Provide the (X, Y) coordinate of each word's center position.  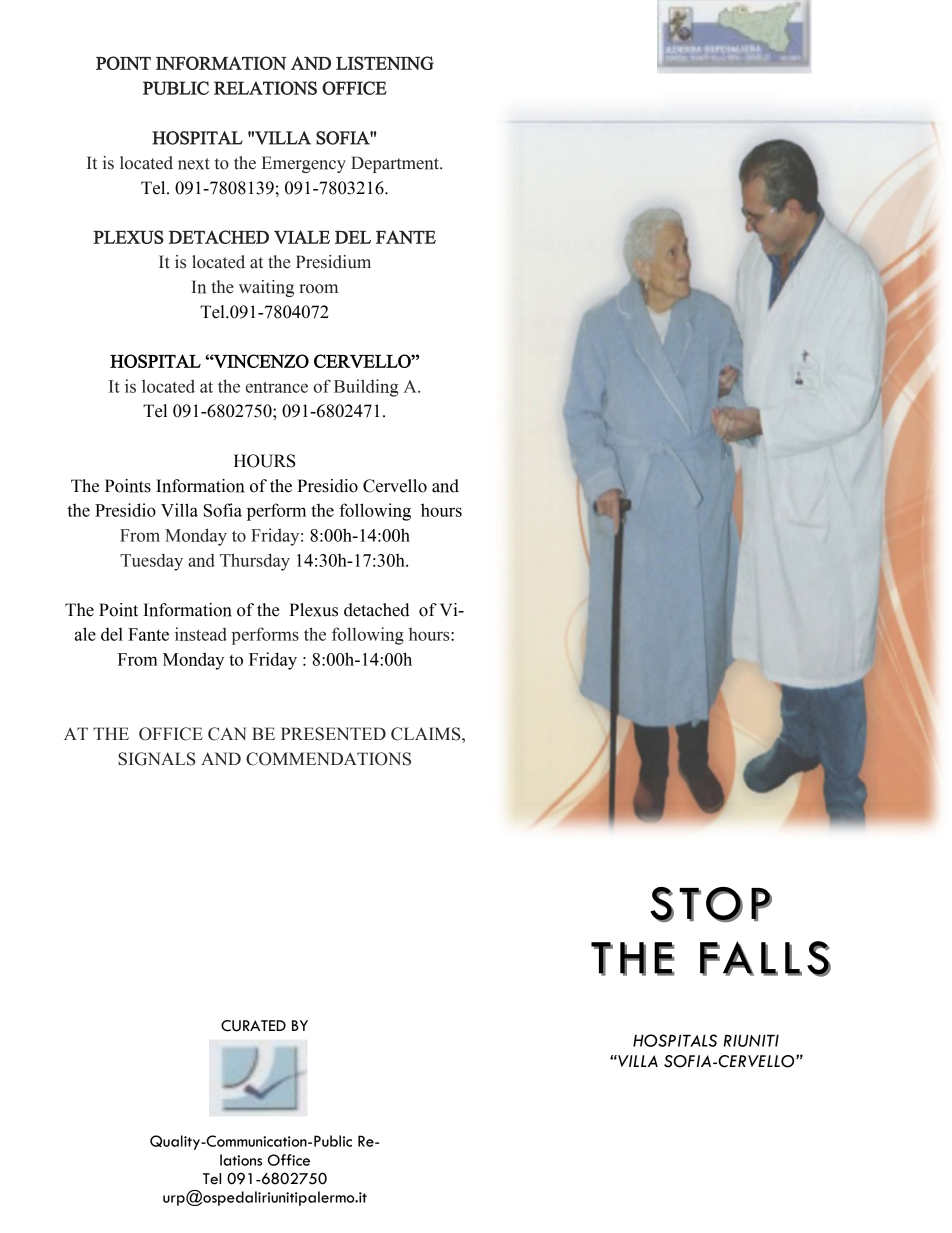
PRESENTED (333, 734)
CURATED (253, 1026)
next (194, 164)
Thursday (255, 562)
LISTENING (385, 63)
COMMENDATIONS (328, 759)
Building (366, 388)
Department (396, 164)
